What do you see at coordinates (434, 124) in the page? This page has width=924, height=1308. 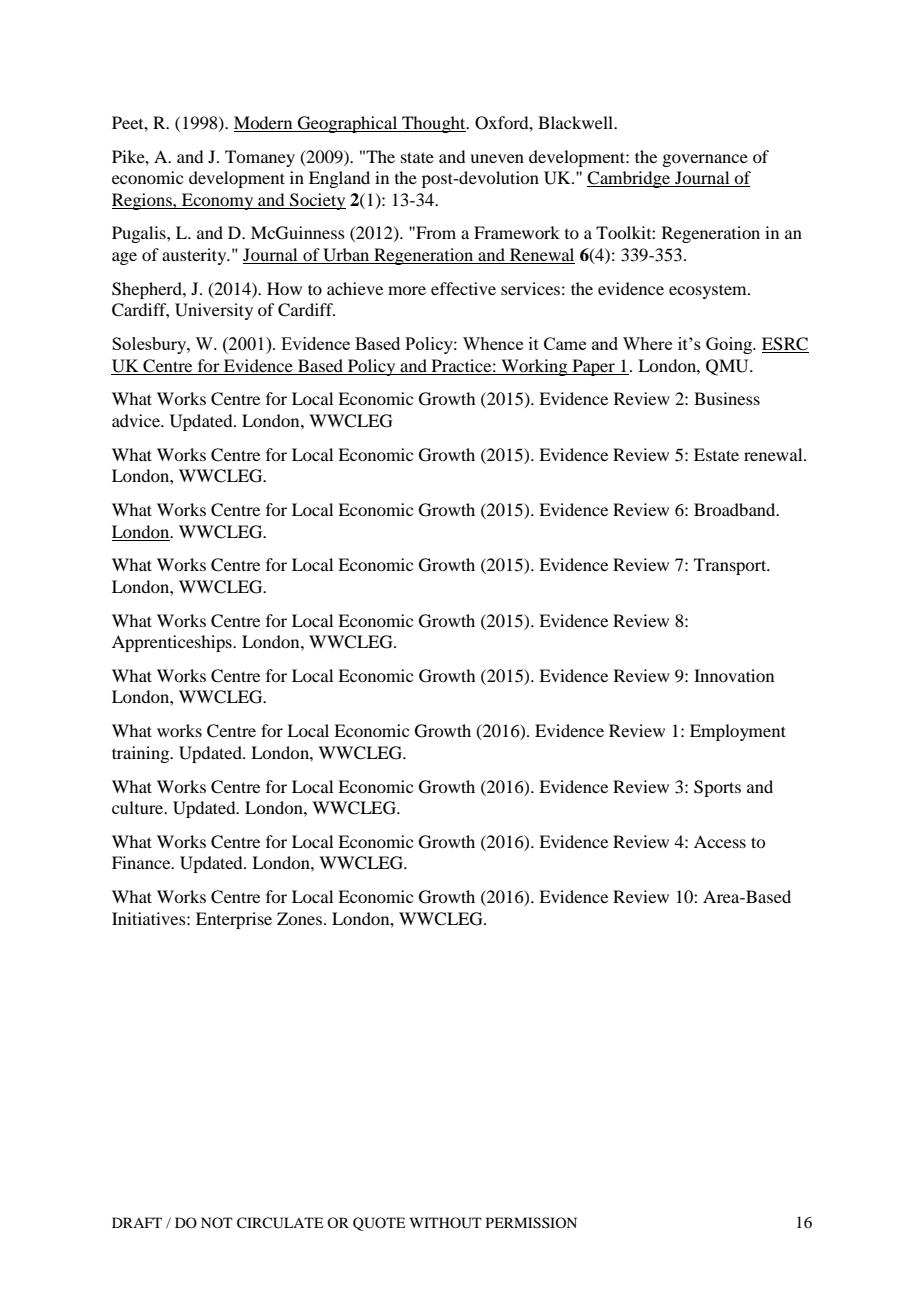 I see `Thought` at bounding box center [434, 124].
